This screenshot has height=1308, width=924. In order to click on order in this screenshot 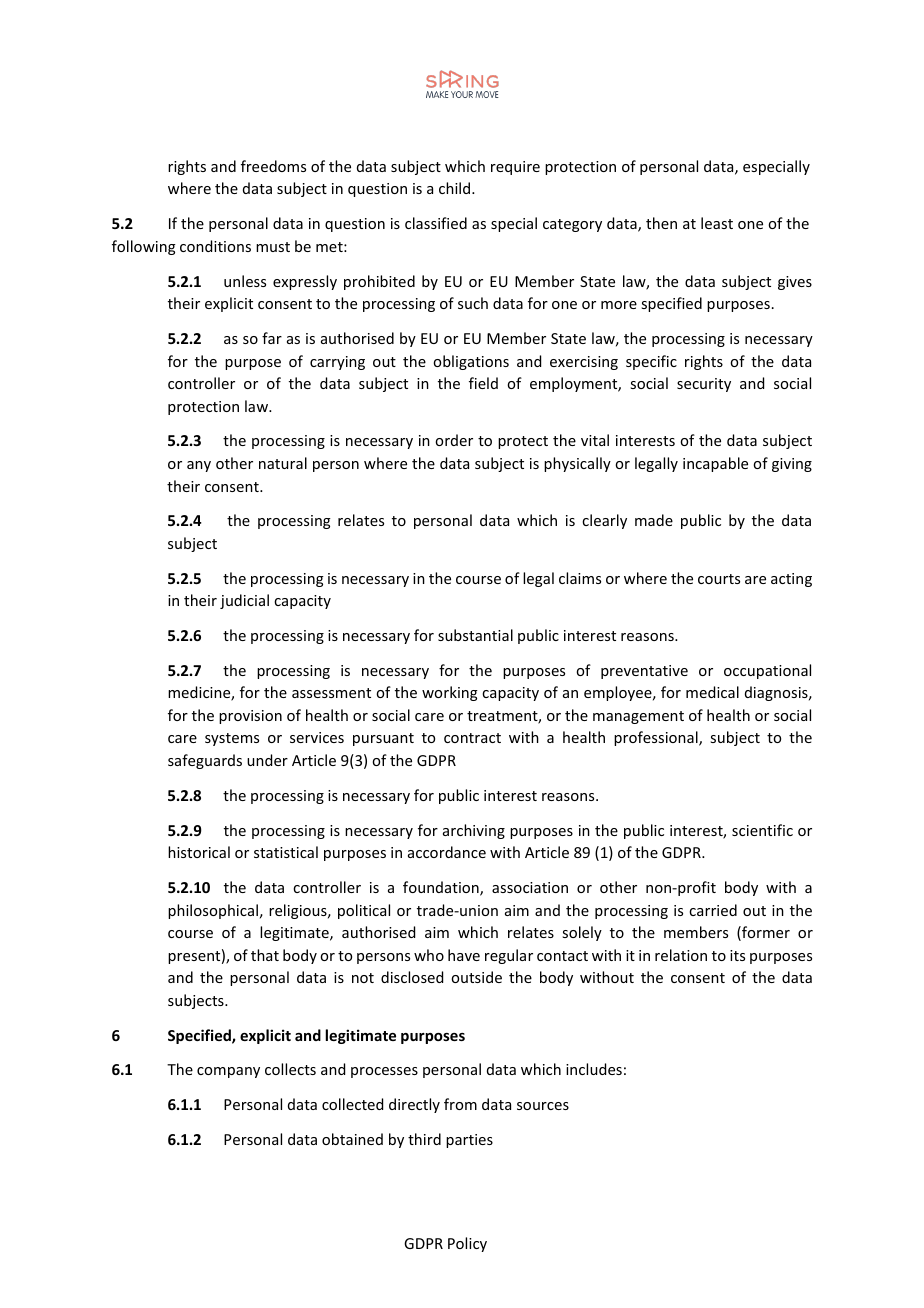, I will do `click(454, 440)`.
